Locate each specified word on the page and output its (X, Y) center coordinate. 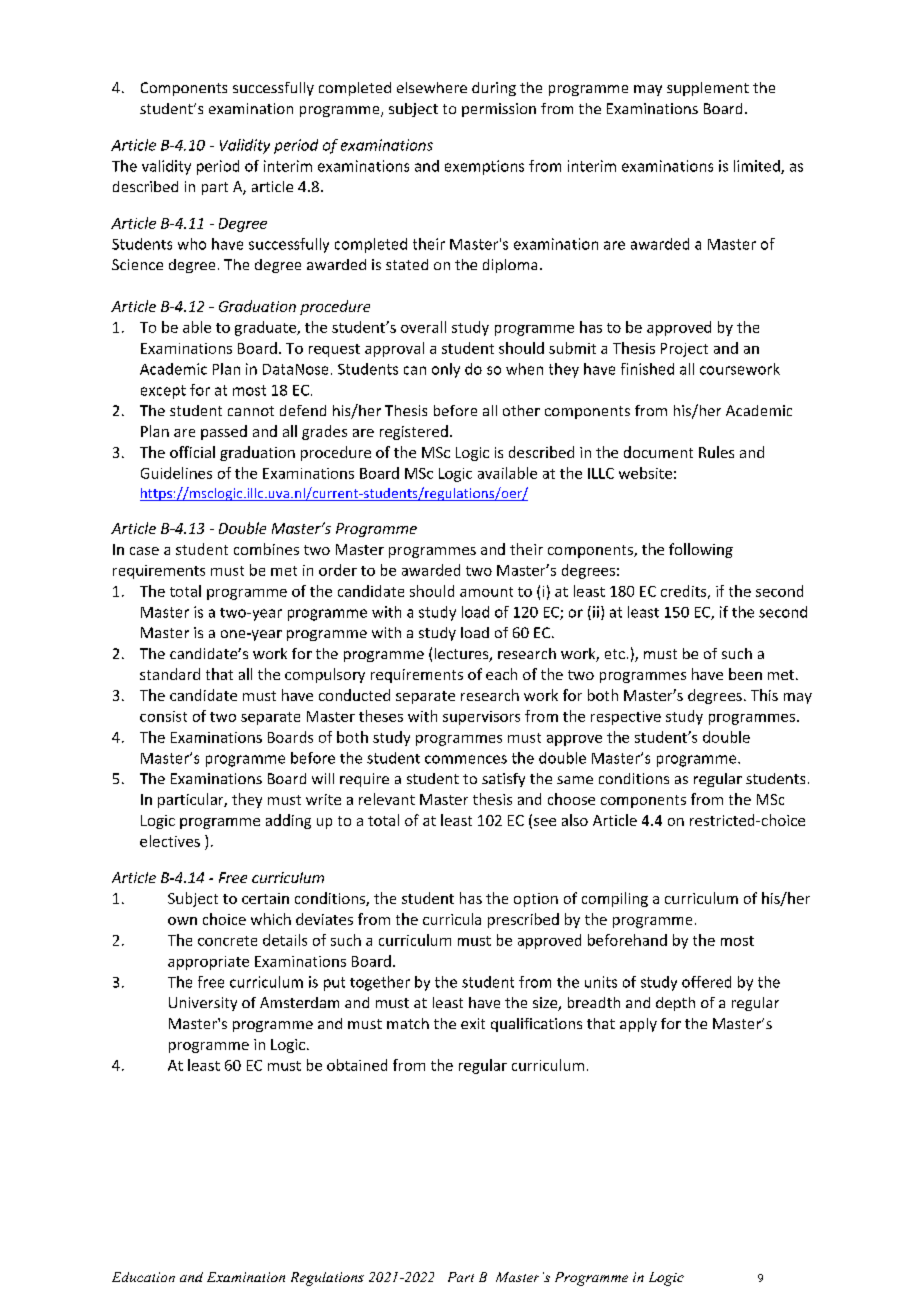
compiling (615, 899)
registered (414, 432)
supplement (708, 89)
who (192, 244)
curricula (452, 919)
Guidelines (176, 473)
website (645, 473)
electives (170, 841)
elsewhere (432, 87)
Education (143, 1277)
